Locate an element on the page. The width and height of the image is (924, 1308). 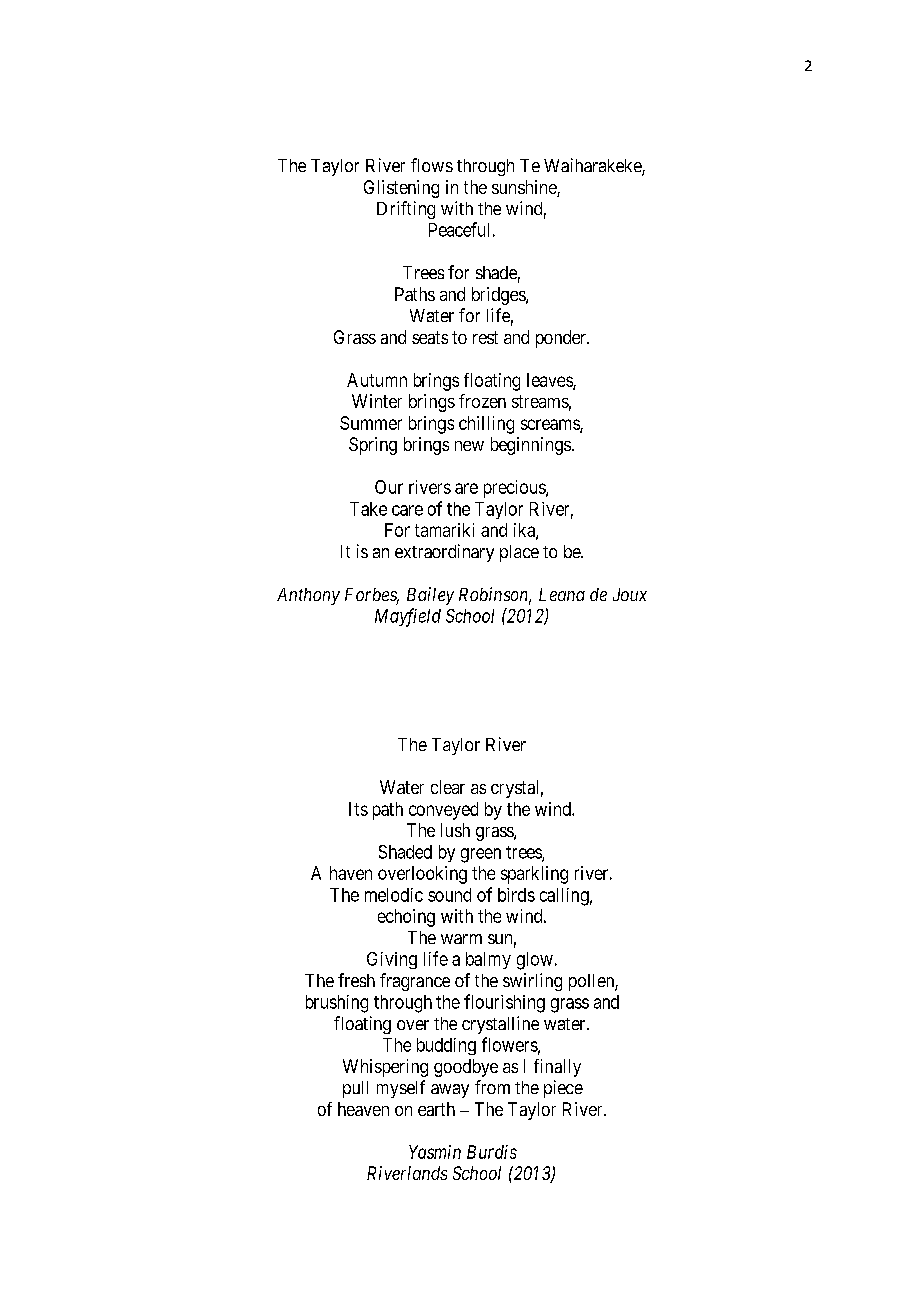
sunshine is located at coordinates (525, 188).
